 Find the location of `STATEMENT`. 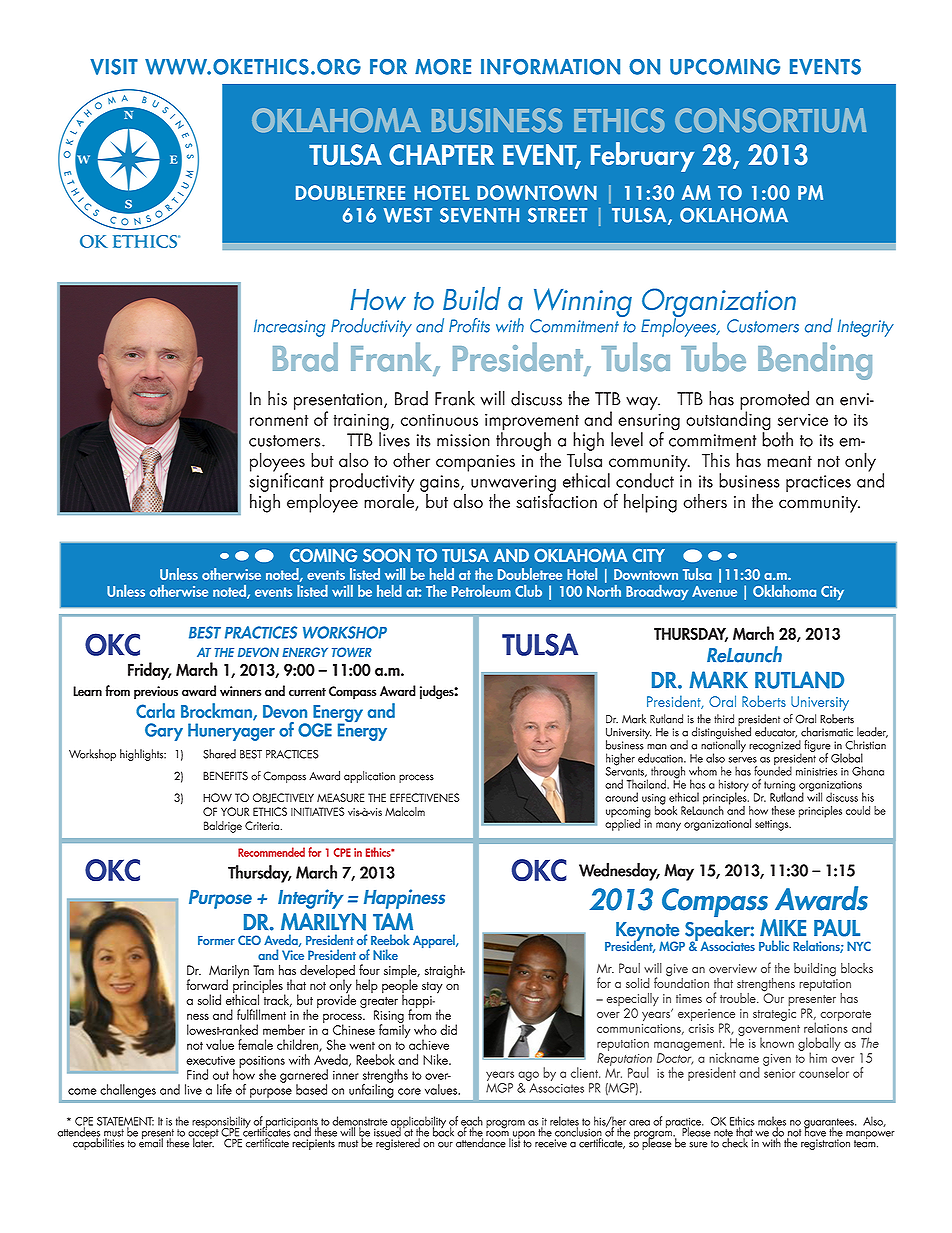

STATEMENT is located at coordinates (125, 1122).
